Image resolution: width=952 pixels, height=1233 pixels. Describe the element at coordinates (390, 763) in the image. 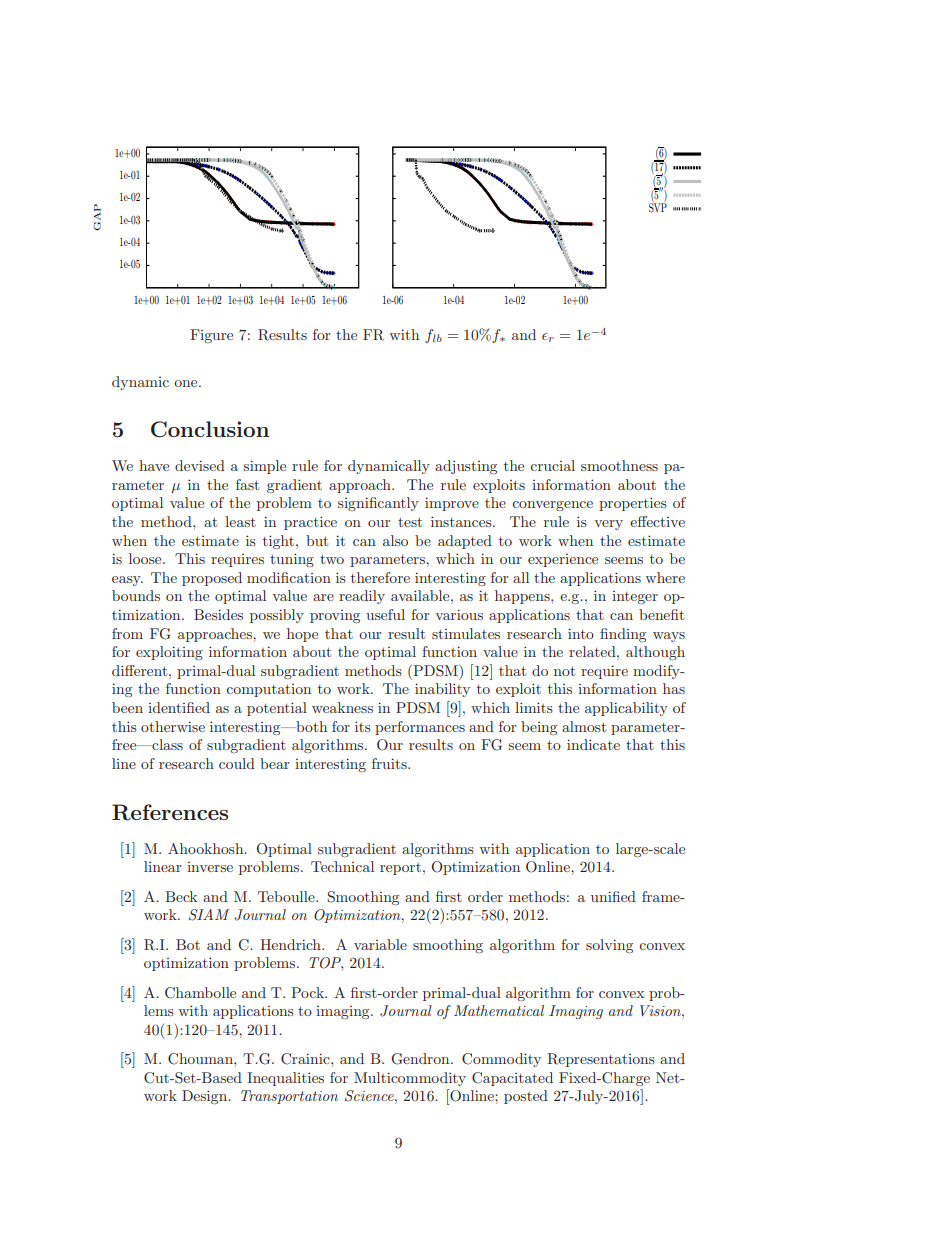

I see `fruits` at that location.
